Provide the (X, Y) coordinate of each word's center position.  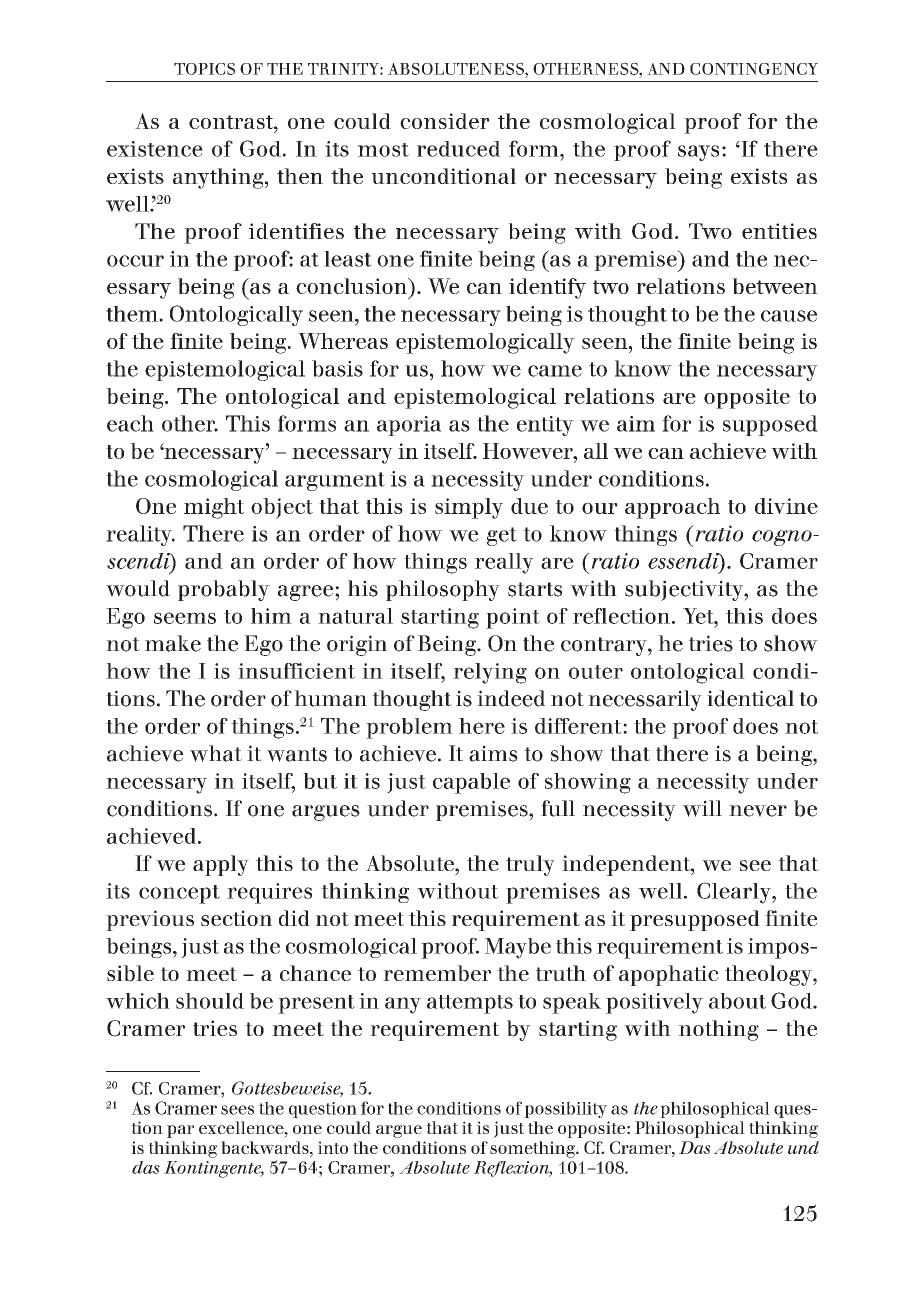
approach (672, 508)
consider (445, 121)
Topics (204, 69)
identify (547, 288)
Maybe (518, 948)
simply (469, 508)
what (216, 753)
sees (237, 1110)
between (775, 286)
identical (750, 698)
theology (769, 975)
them (133, 313)
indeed (511, 698)
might (214, 508)
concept (179, 894)
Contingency (754, 69)
